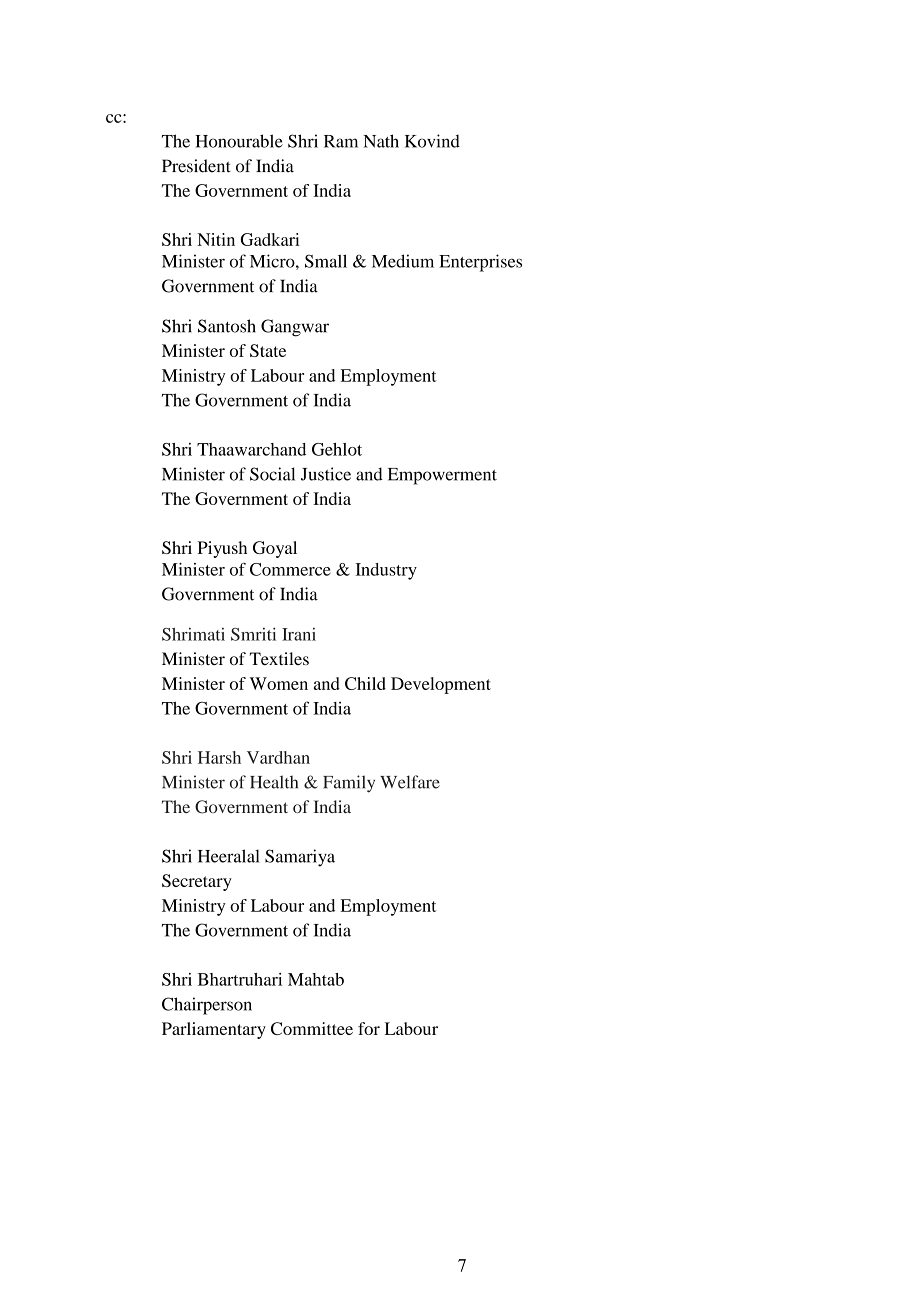 The width and height of the document is (924, 1308). Describe the element at coordinates (272, 474) in the document. I see `Social` at that location.
